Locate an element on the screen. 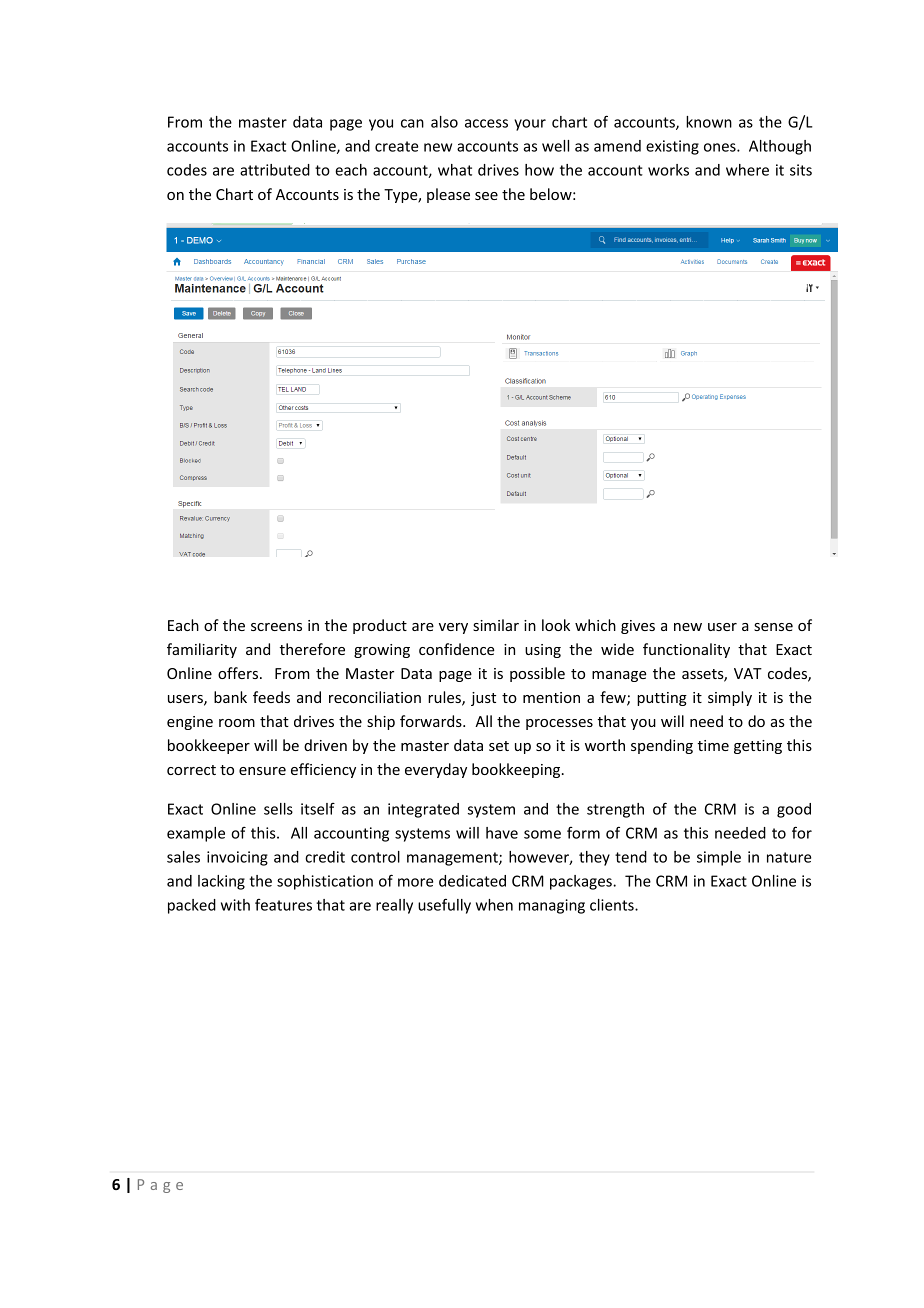 The image size is (924, 1308). see is located at coordinates (486, 196).
